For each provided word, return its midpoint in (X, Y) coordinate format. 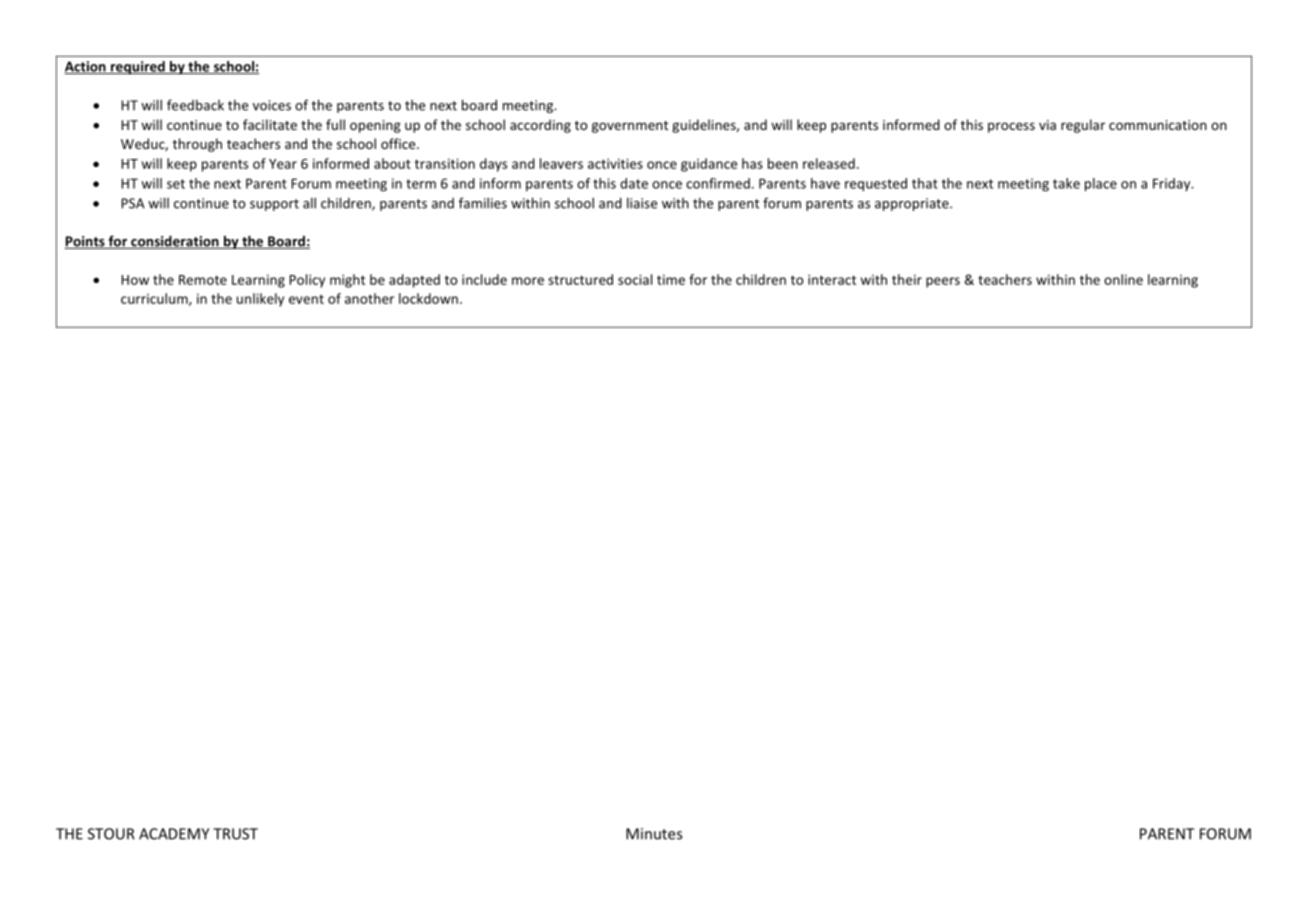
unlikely (260, 300)
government (630, 127)
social (635, 279)
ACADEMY (174, 834)
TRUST (235, 834)
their (907, 279)
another (369, 298)
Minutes (654, 834)
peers (943, 282)
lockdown (428, 298)
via (1047, 125)
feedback (195, 105)
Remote (203, 280)
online (1123, 279)
